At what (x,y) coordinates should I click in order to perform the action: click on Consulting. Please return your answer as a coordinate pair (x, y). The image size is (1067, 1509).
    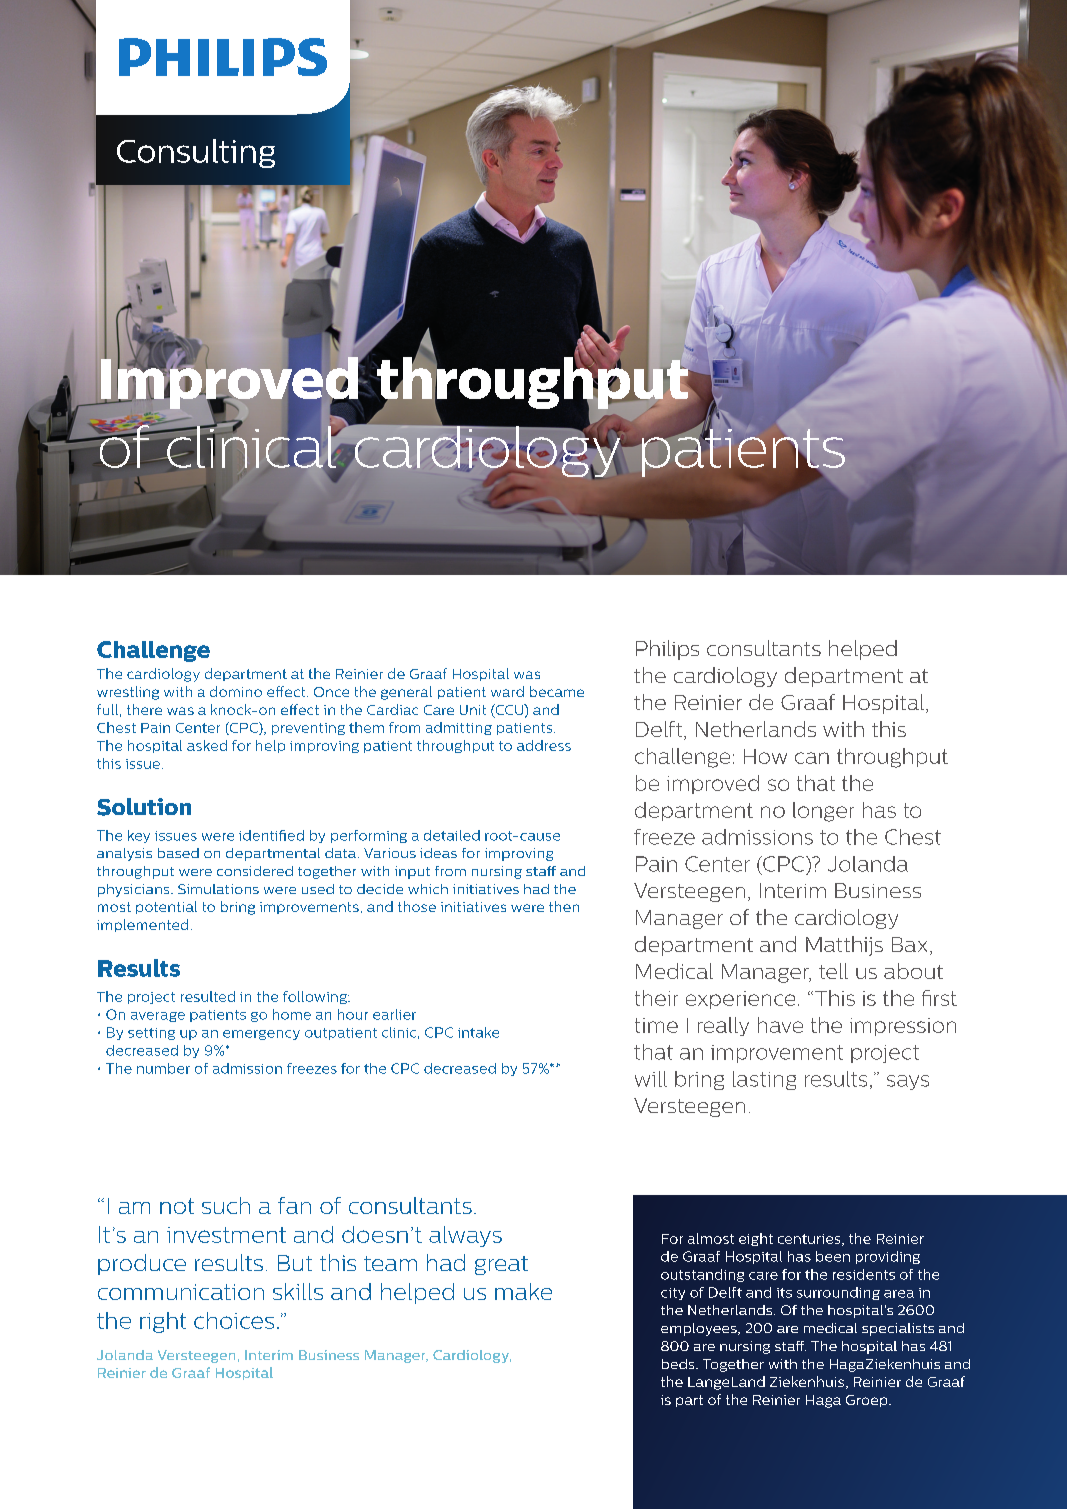
    Looking at the image, I should click on (196, 153).
